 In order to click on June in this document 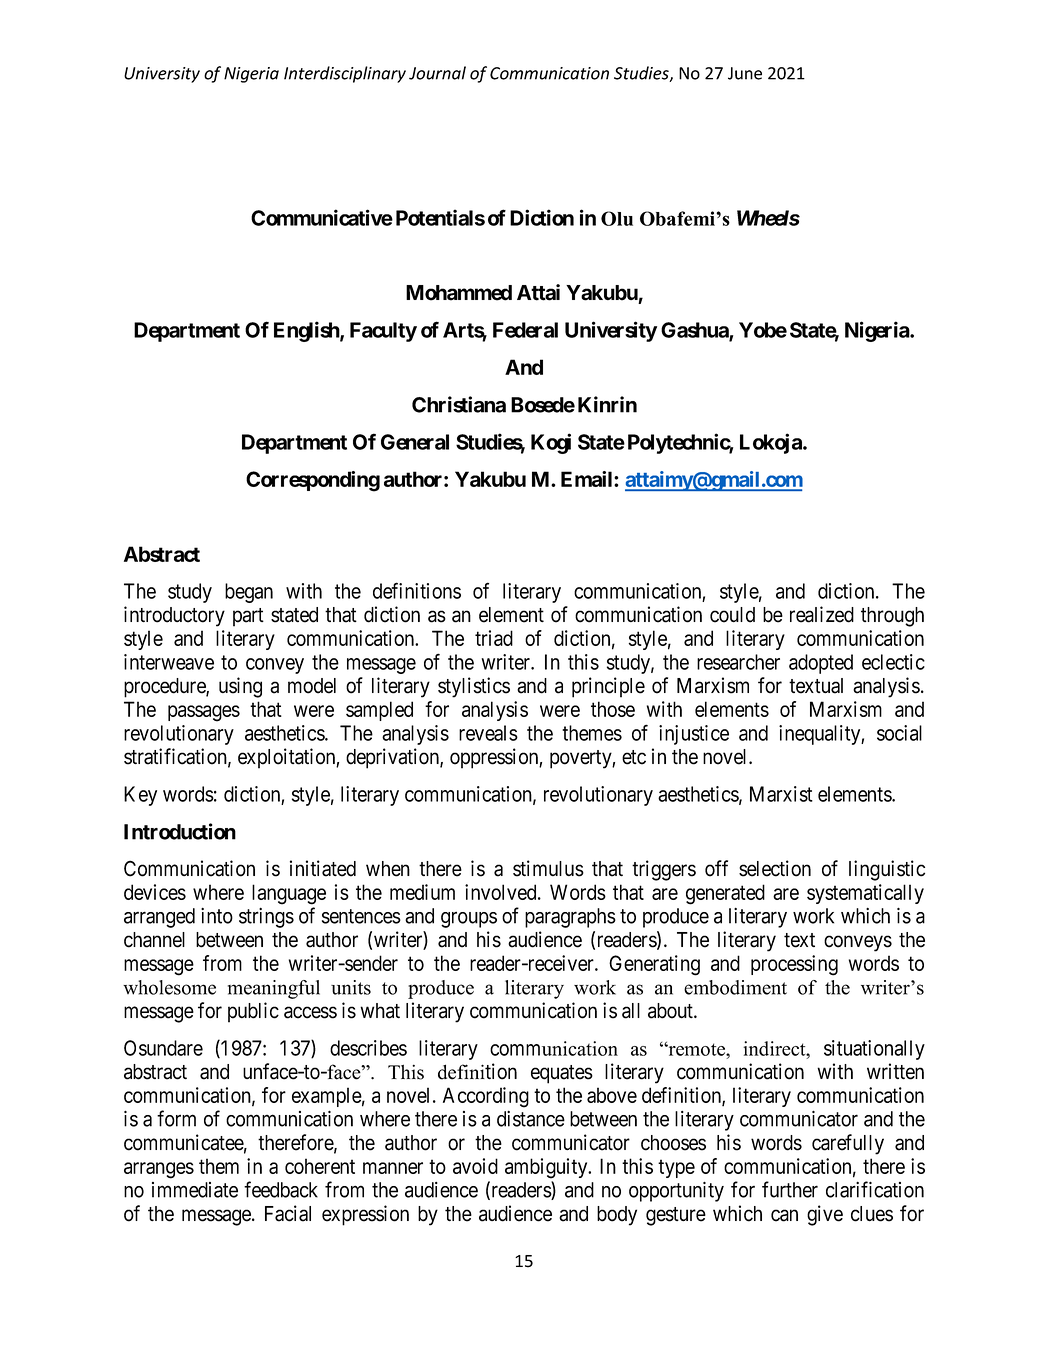, I will do `click(745, 73)`.
